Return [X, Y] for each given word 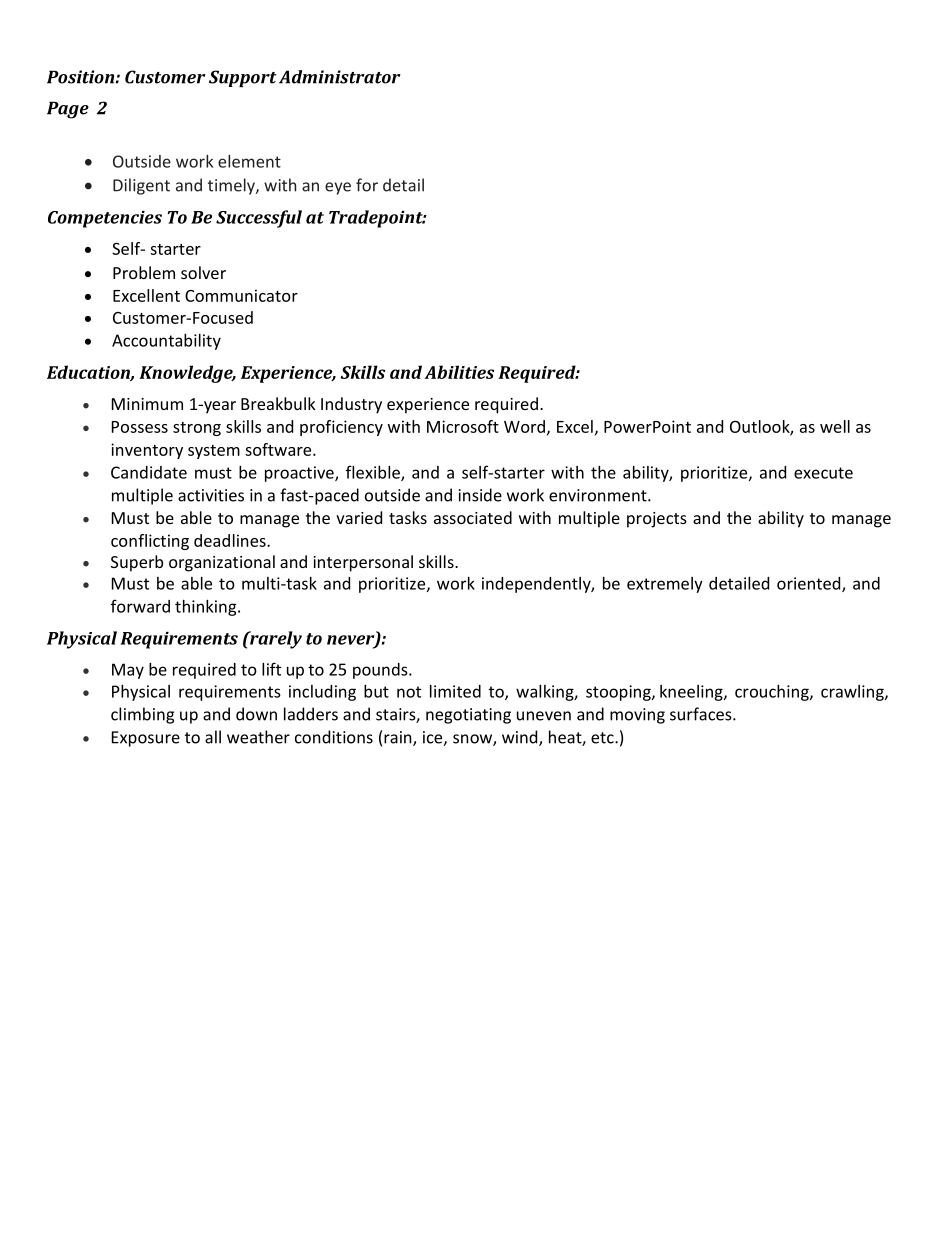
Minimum [147, 404]
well [835, 426]
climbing [142, 715]
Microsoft [463, 426]
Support [243, 78]
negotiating [468, 716]
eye [338, 188]
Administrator [340, 77]
